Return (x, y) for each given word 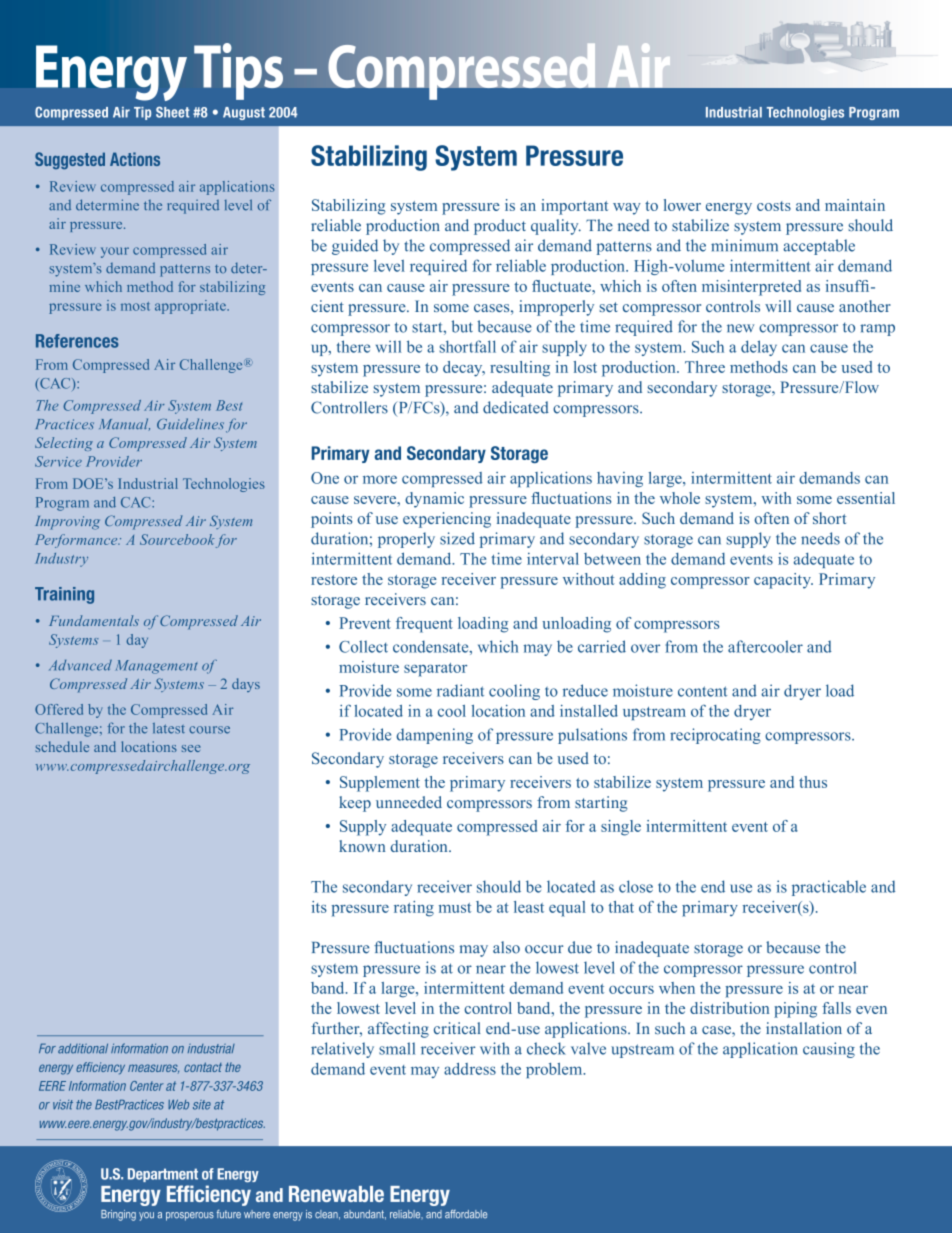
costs (774, 206)
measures (153, 1068)
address (470, 1069)
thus (813, 782)
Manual (124, 424)
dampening (434, 736)
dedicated (516, 407)
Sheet (173, 112)
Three (705, 367)
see (191, 748)
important (574, 207)
